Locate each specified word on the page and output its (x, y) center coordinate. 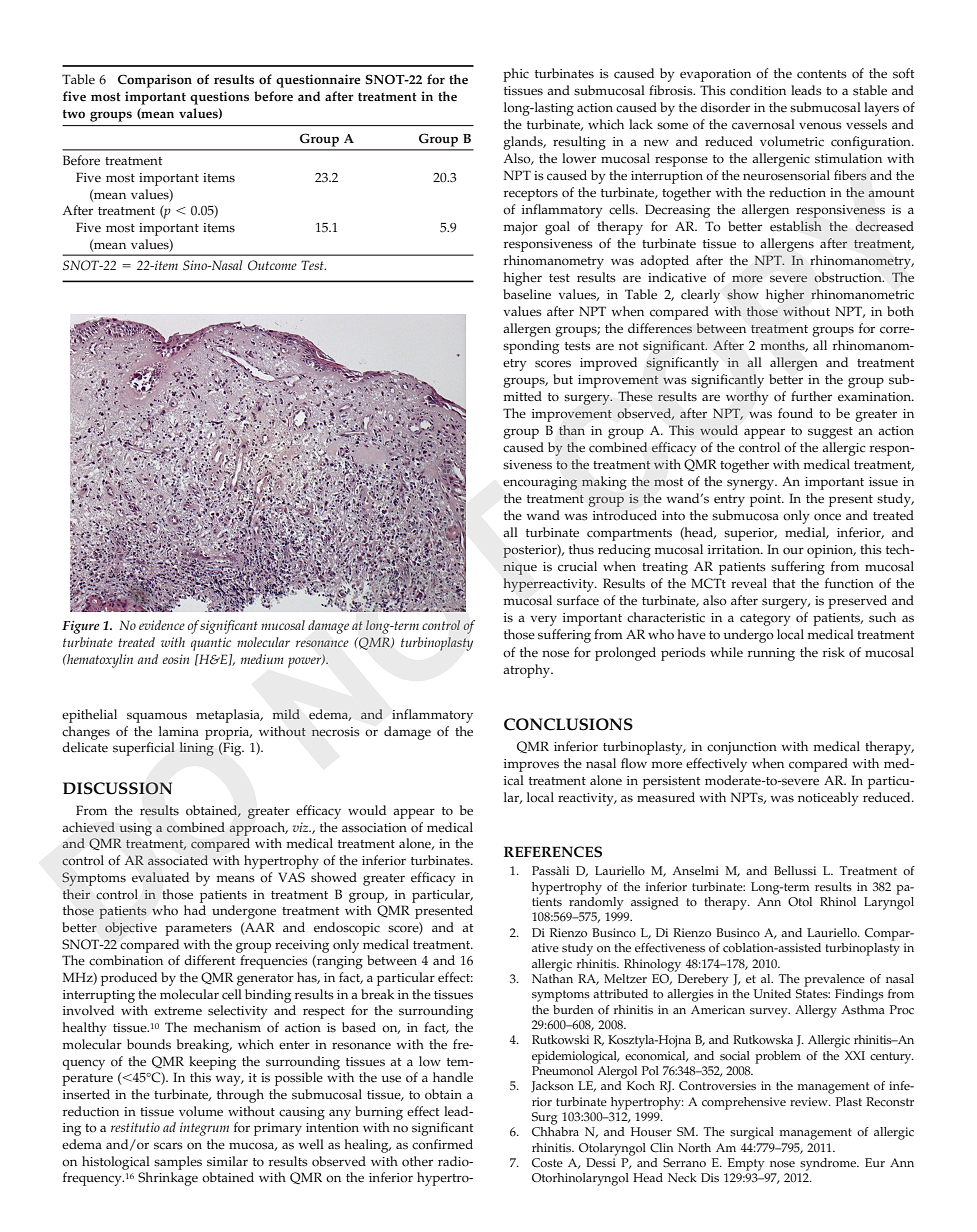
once (827, 517)
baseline (527, 294)
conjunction (742, 748)
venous (820, 126)
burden (573, 1010)
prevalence (834, 980)
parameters (198, 930)
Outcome (272, 265)
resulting (579, 143)
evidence (162, 625)
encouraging (540, 483)
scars (168, 1146)
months (784, 346)
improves (531, 765)
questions (219, 98)
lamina (179, 731)
